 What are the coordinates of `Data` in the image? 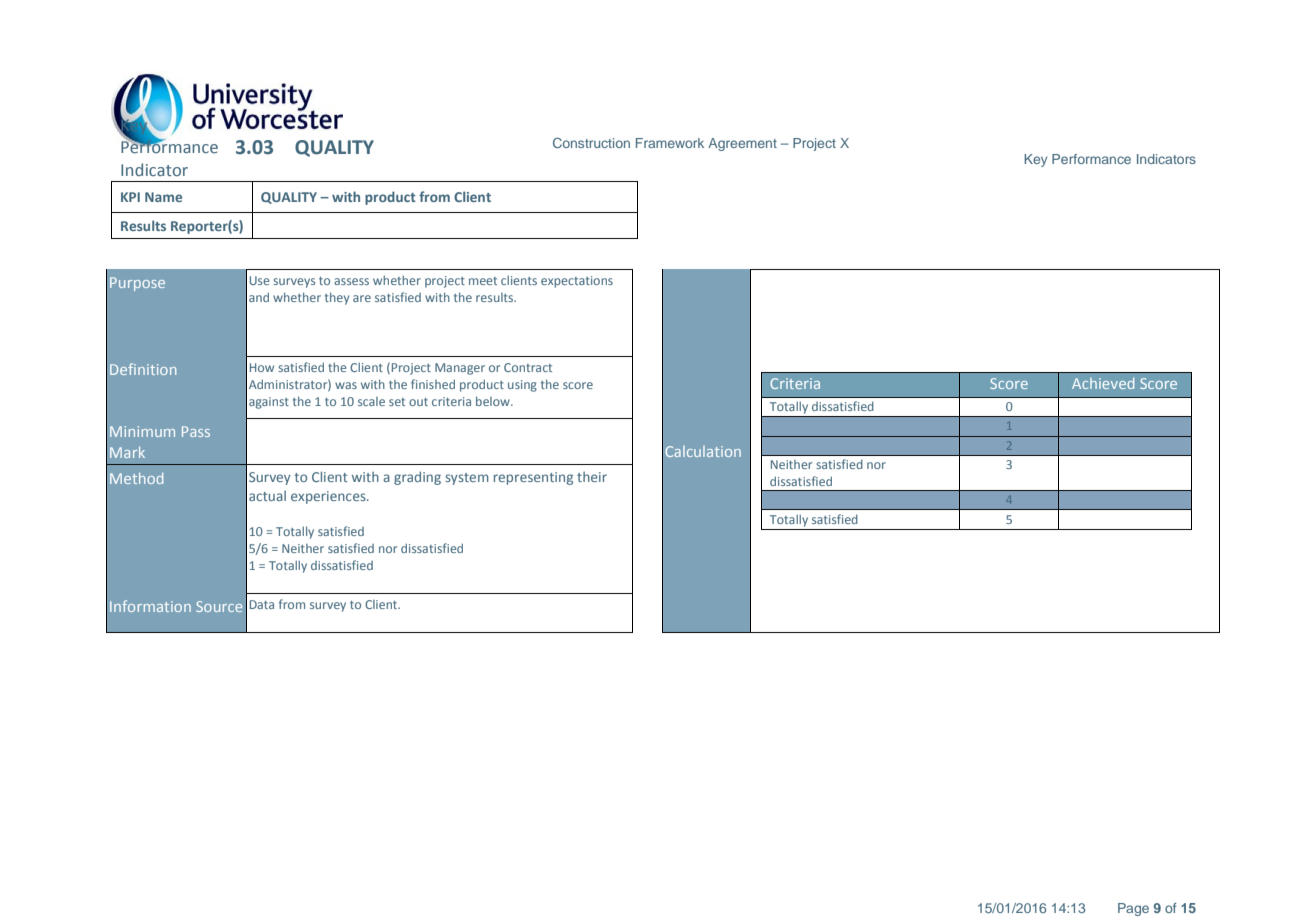 It's located at (262, 604).
